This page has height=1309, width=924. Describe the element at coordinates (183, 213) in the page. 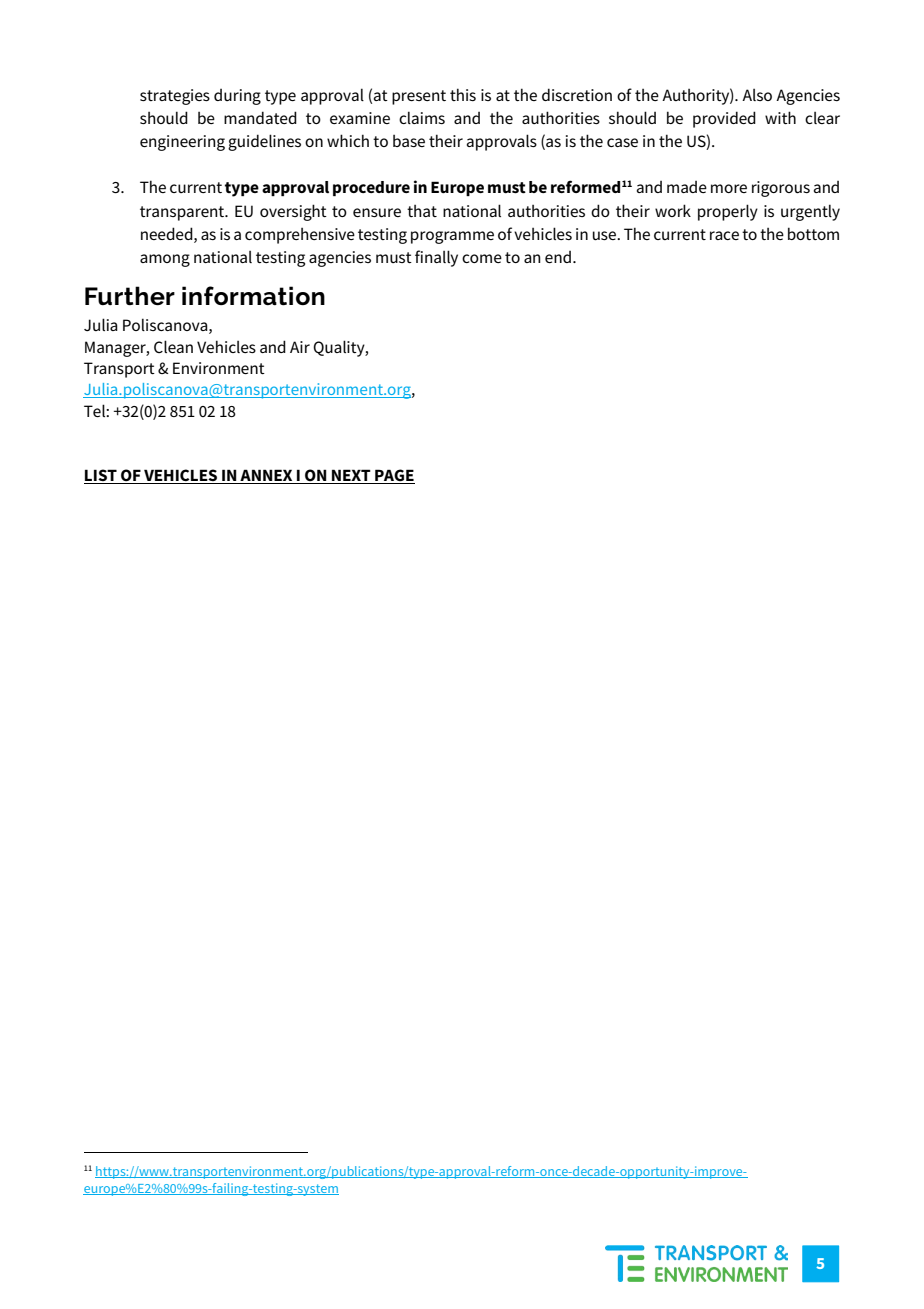

I see `transparent` at that location.
